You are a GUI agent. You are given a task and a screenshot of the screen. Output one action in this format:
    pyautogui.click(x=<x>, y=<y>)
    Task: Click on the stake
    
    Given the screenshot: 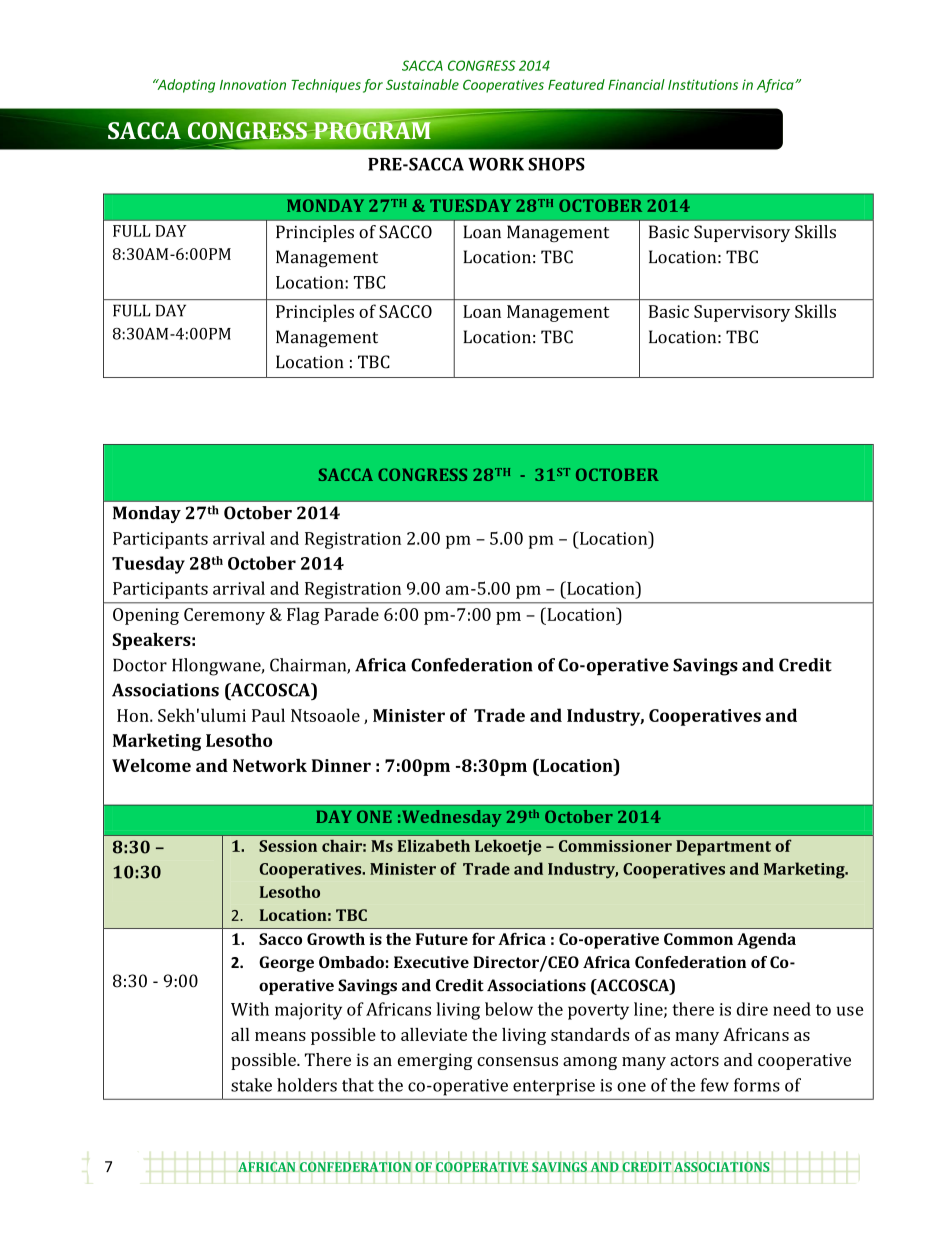 What is the action you would take?
    pyautogui.click(x=251, y=1085)
